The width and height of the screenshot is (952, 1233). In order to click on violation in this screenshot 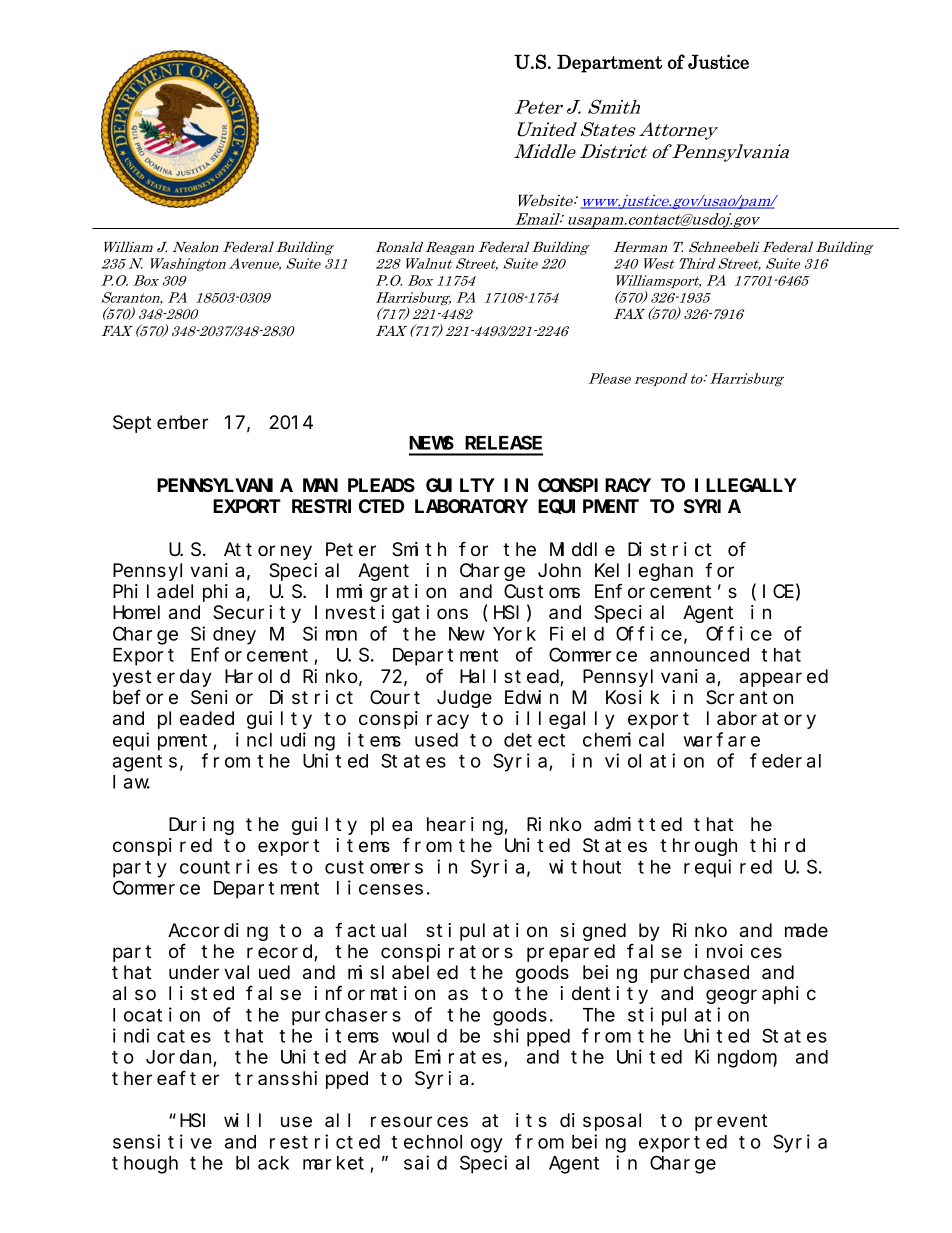, I will do `click(654, 760)`.
